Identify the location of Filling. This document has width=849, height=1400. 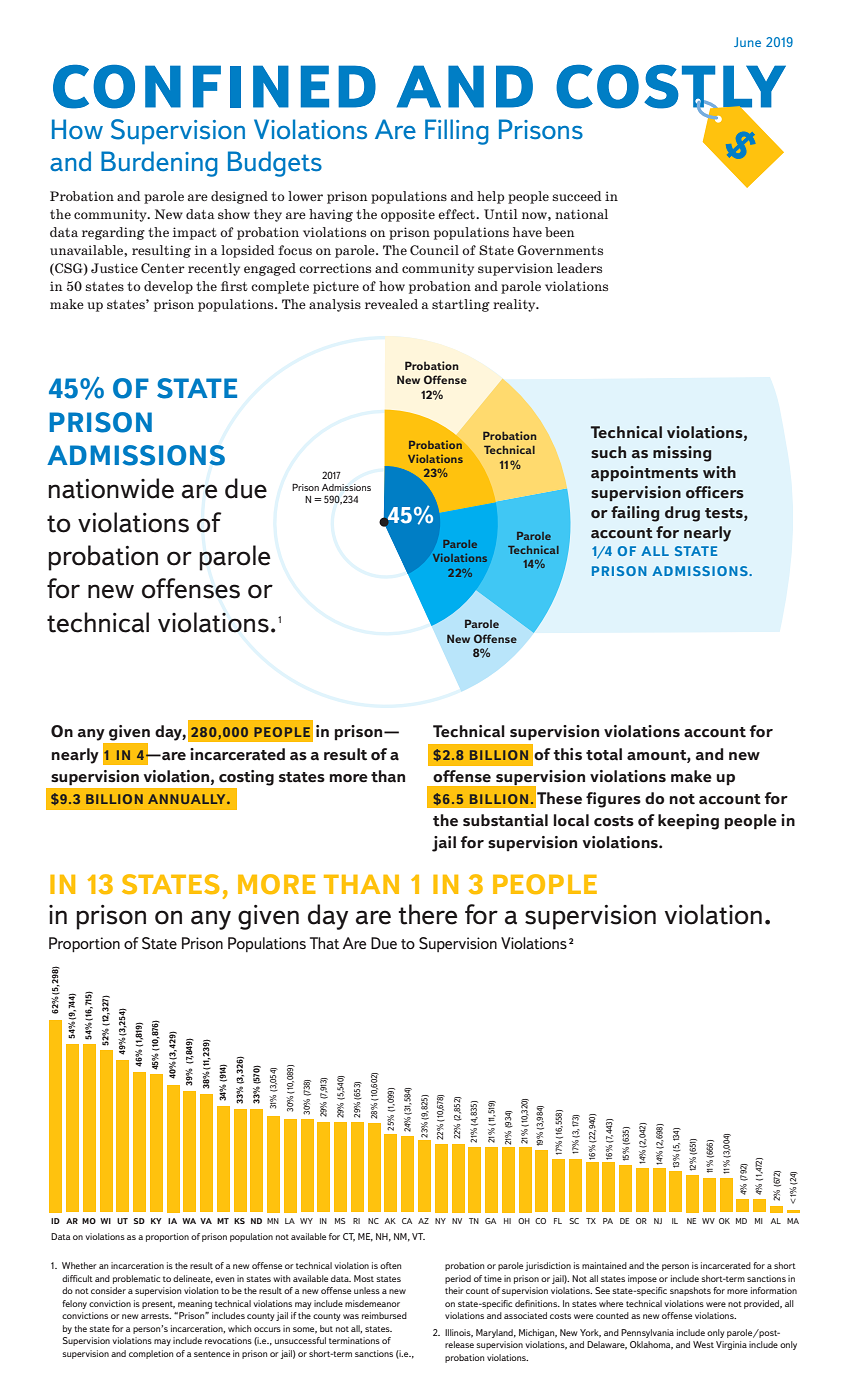
(457, 132).
